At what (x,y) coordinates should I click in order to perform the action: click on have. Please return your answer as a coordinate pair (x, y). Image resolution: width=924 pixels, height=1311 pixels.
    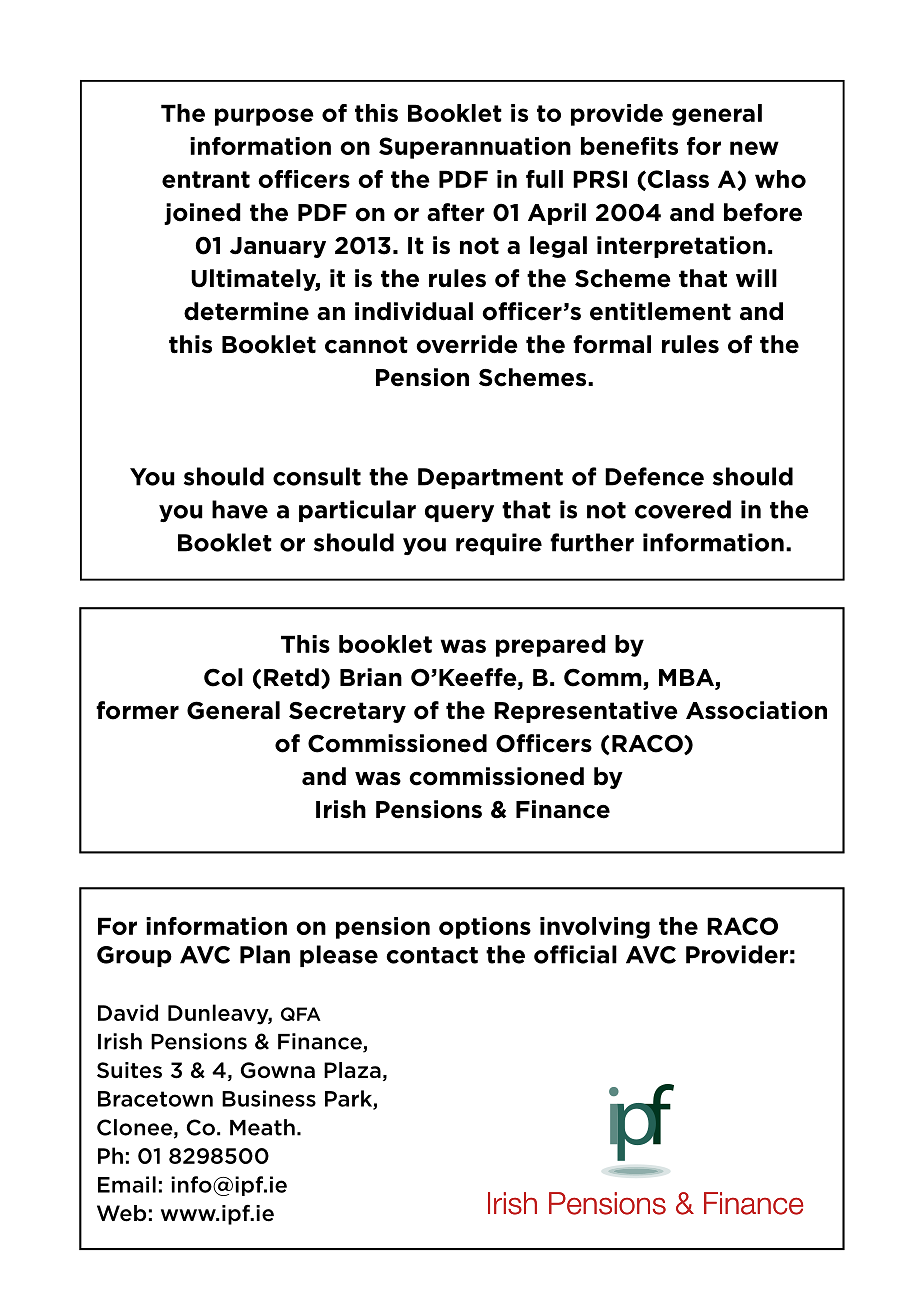
    Looking at the image, I should click on (240, 509).
